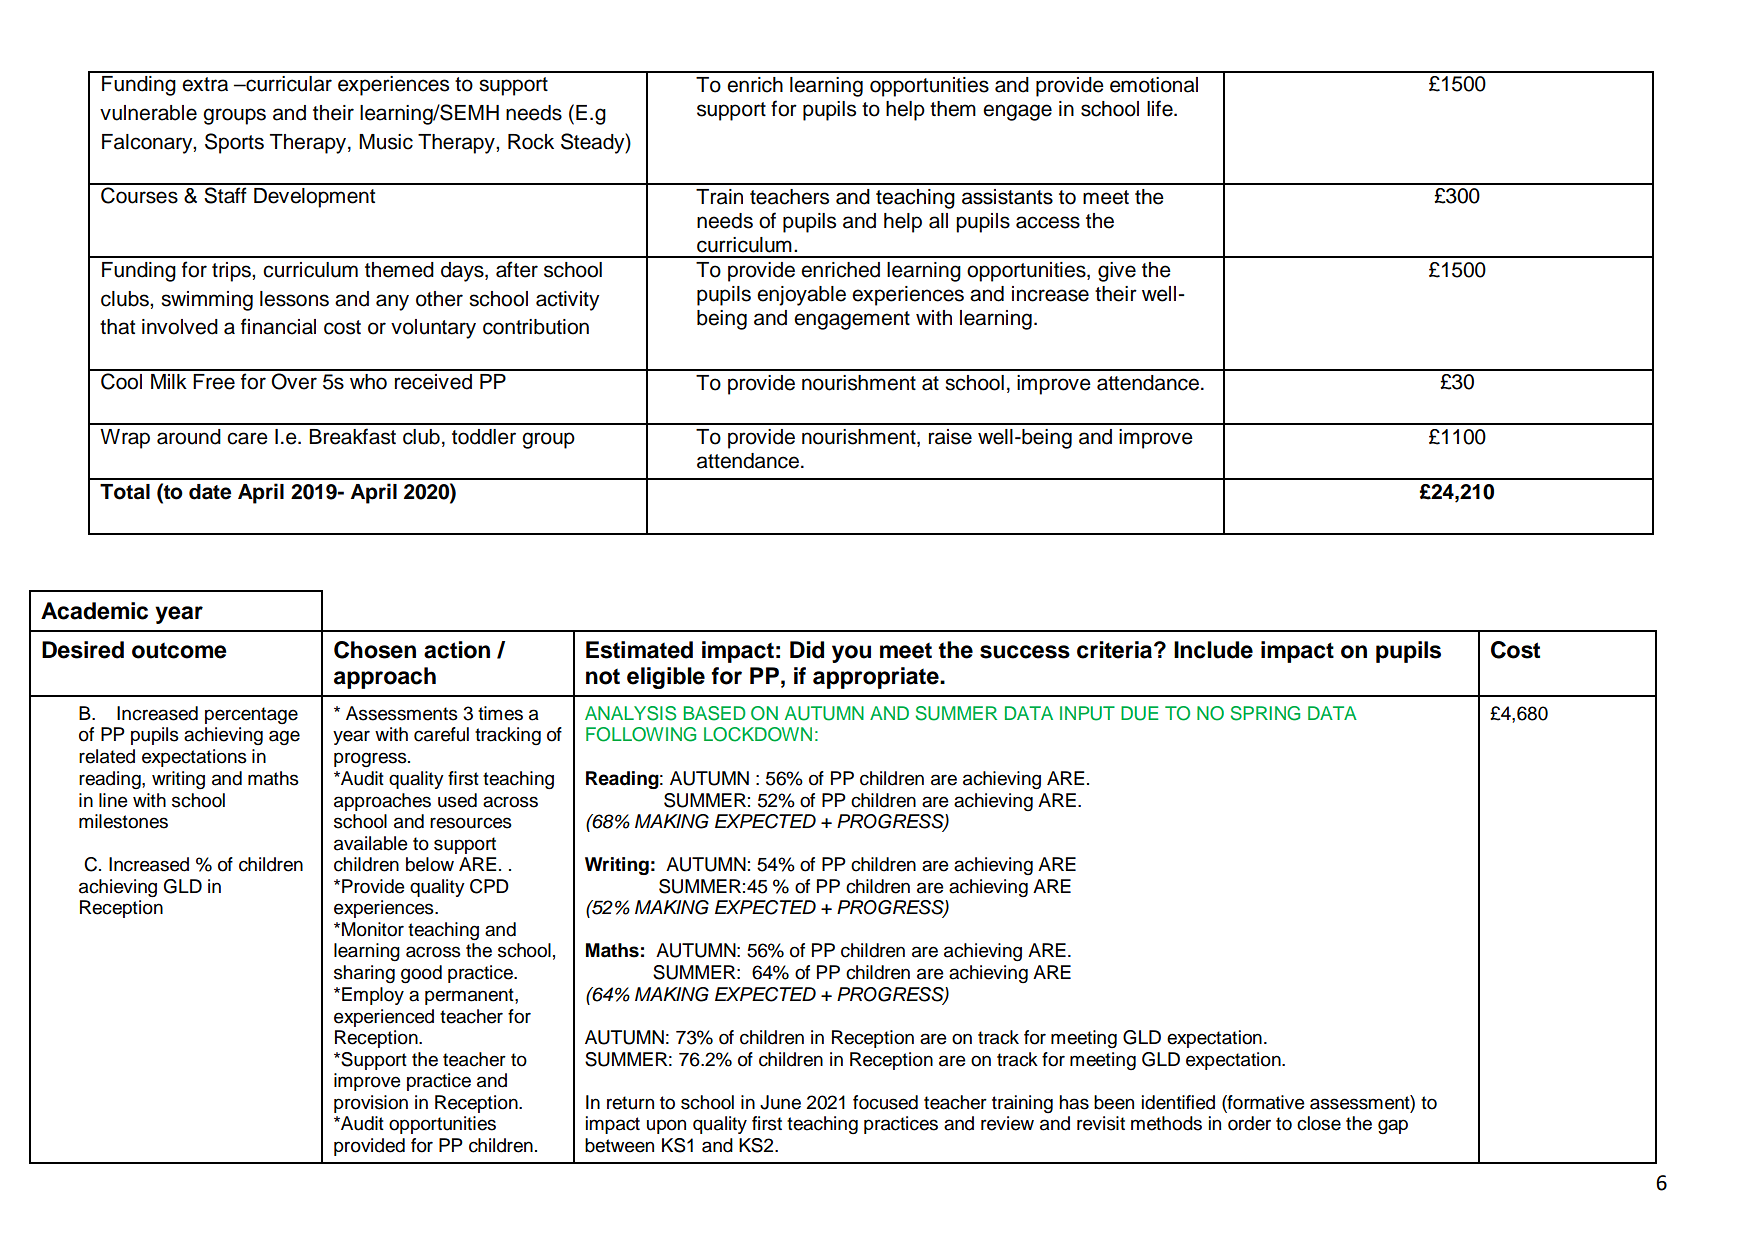 This screenshot has height=1242, width=1756. I want to click on June, so click(780, 1102).
